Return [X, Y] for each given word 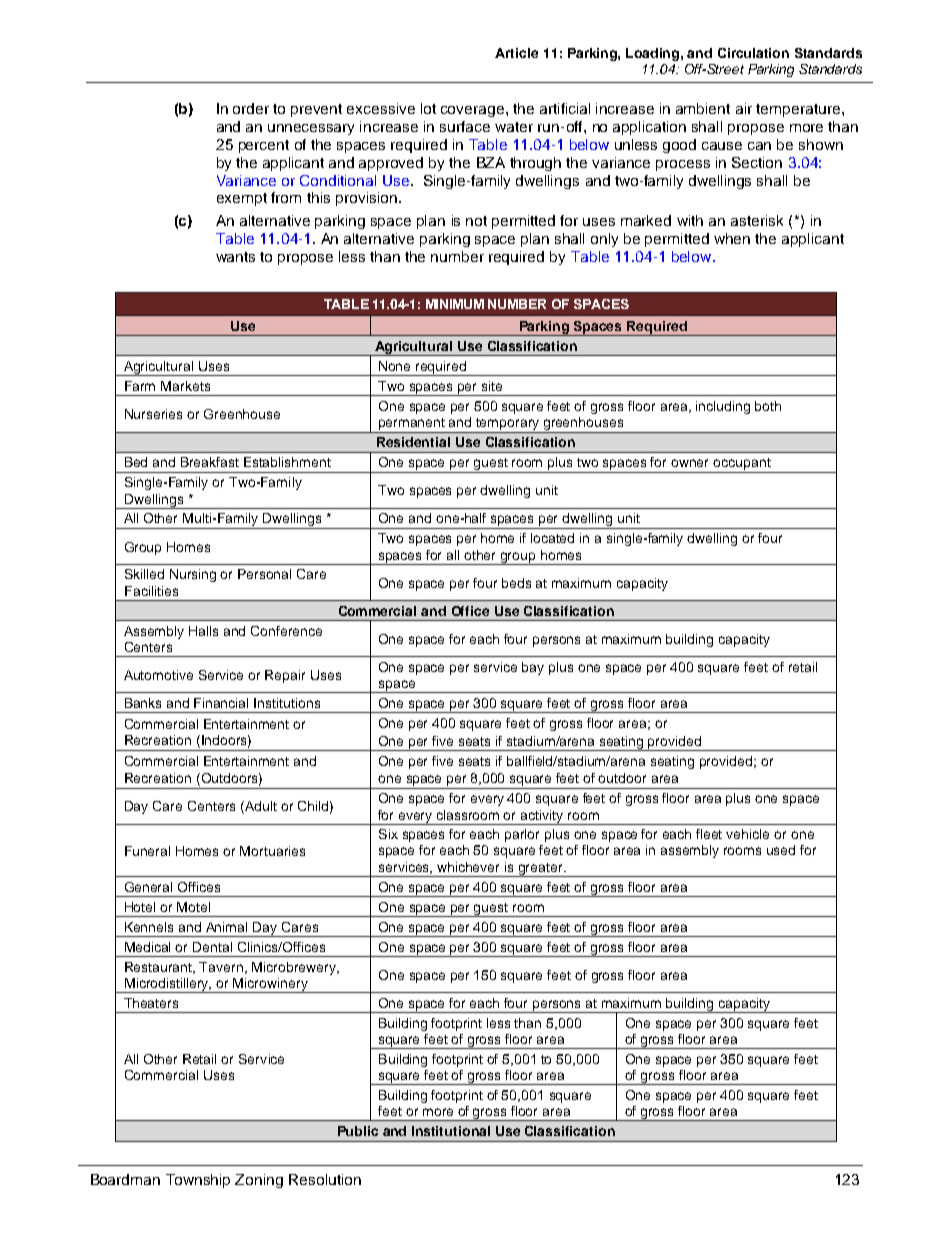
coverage [472, 111]
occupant [742, 465]
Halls [203, 631]
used [781, 850]
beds [516, 583]
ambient [703, 108]
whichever [468, 867]
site [492, 386]
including [723, 407]
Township [198, 1181]
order [251, 108]
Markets [185, 386]
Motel [193, 907]
